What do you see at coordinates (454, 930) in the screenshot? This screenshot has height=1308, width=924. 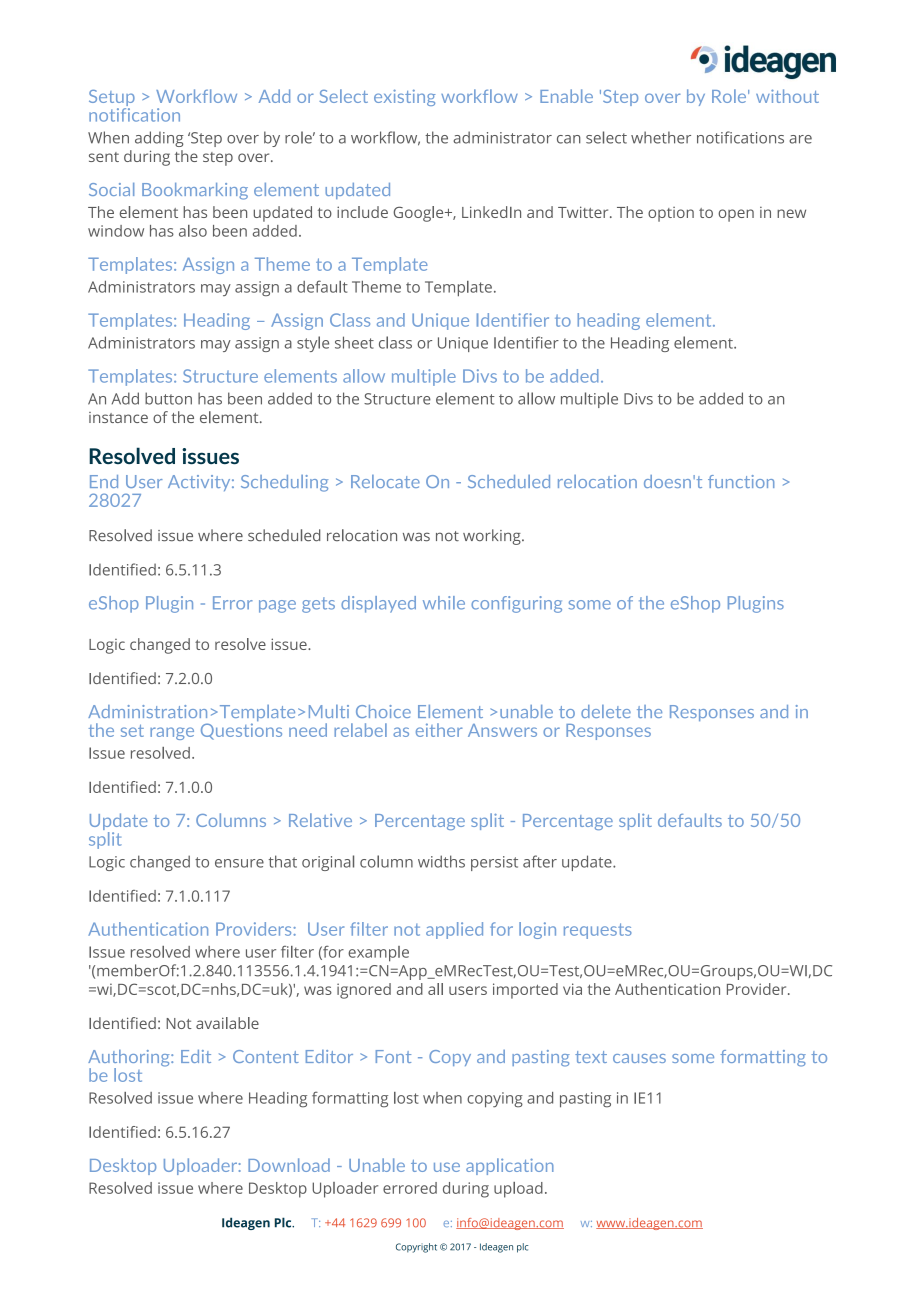 I see `applied` at bounding box center [454, 930].
